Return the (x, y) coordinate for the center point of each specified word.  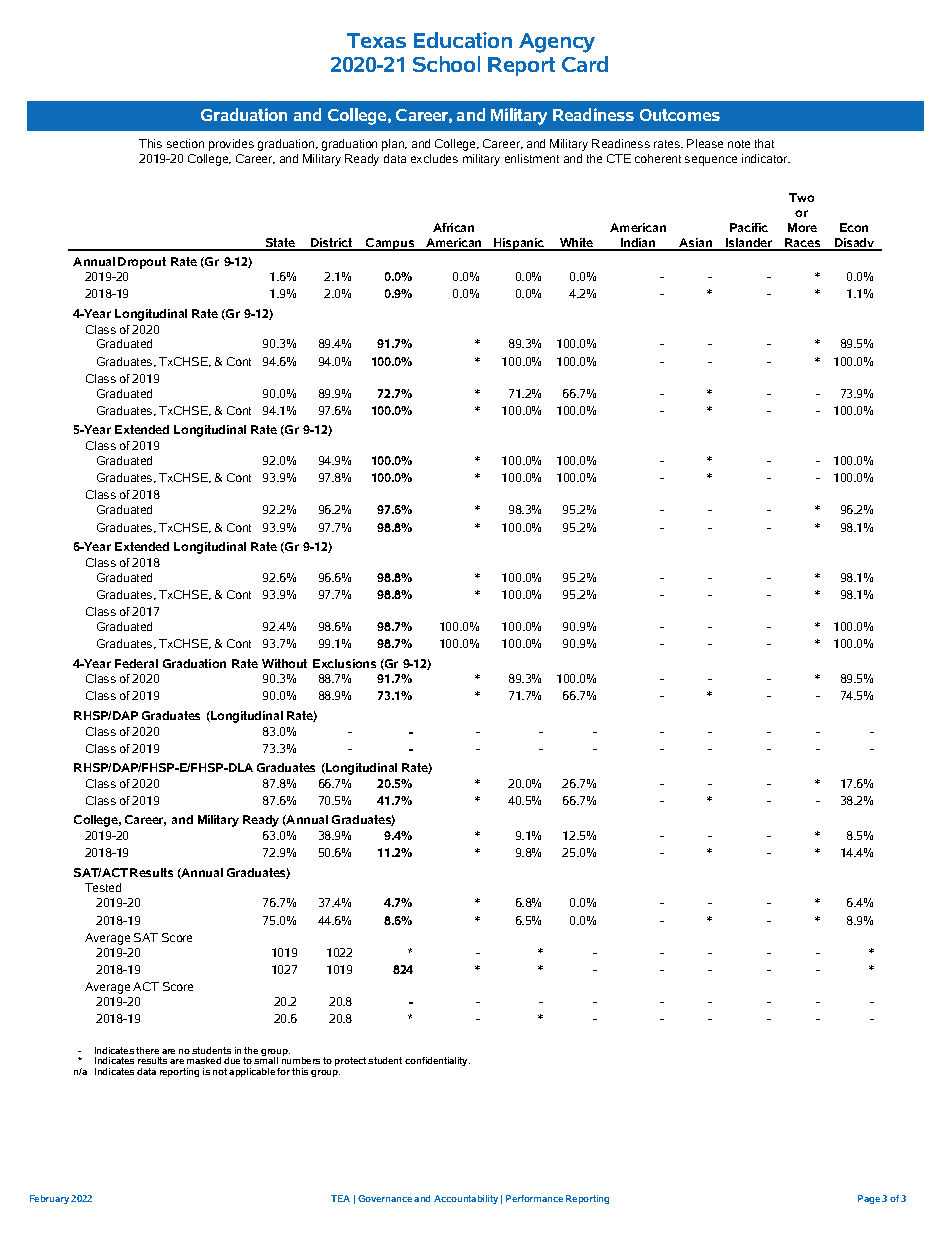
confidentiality (437, 1061)
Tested (103, 887)
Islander (749, 244)
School (446, 64)
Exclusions (344, 663)
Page (869, 1199)
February (49, 1199)
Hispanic (519, 244)
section (185, 143)
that (764, 143)
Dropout (142, 263)
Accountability (466, 1199)
